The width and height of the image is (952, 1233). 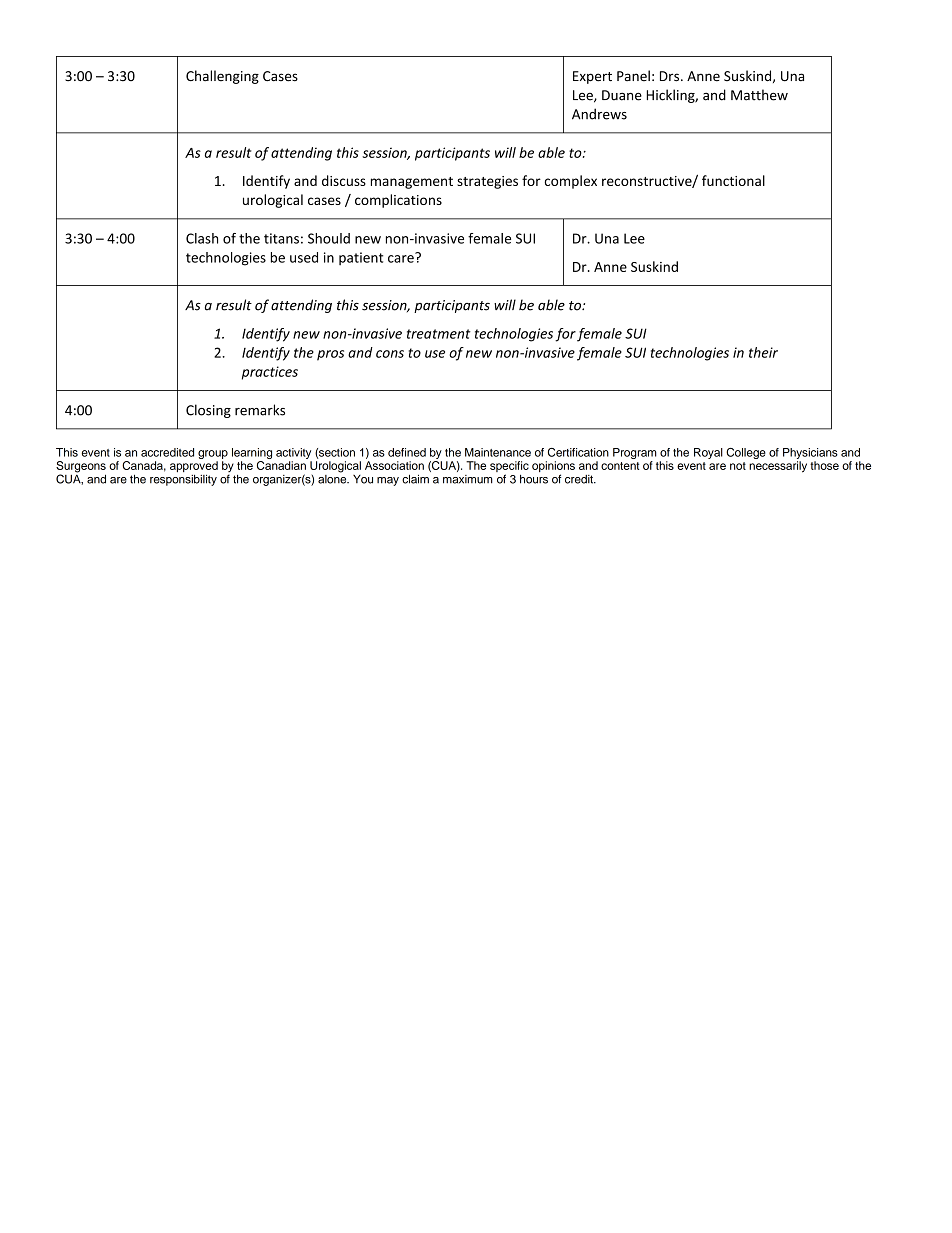 What do you see at coordinates (194, 468) in the image?
I see `approved` at bounding box center [194, 468].
